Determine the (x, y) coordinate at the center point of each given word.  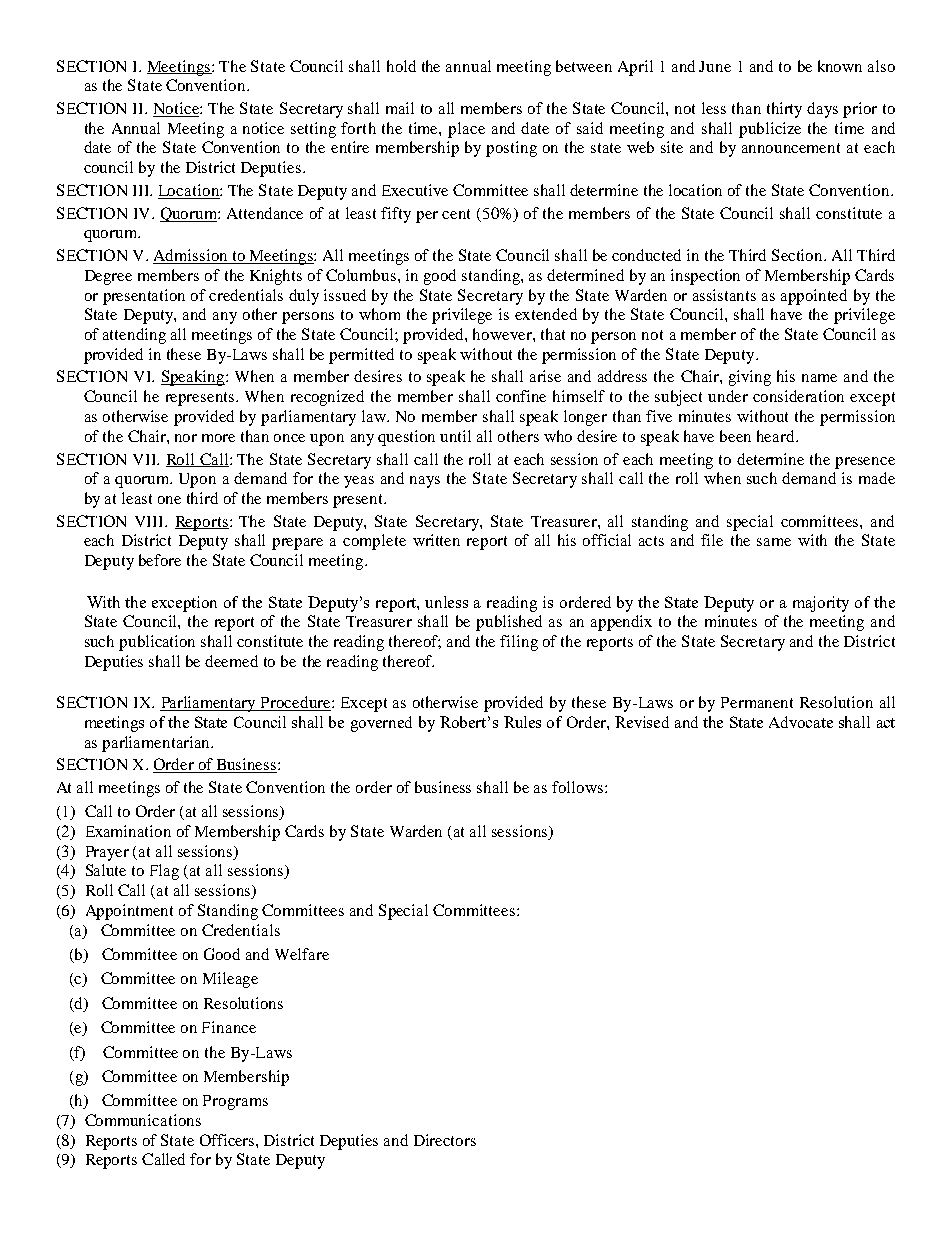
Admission (191, 256)
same (774, 542)
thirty (784, 110)
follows (579, 787)
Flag (164, 872)
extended (546, 314)
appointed (814, 297)
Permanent (757, 702)
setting (313, 130)
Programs (235, 1102)
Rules (522, 722)
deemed (231, 661)
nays (425, 482)
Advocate (801, 722)
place (466, 130)
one (169, 500)
